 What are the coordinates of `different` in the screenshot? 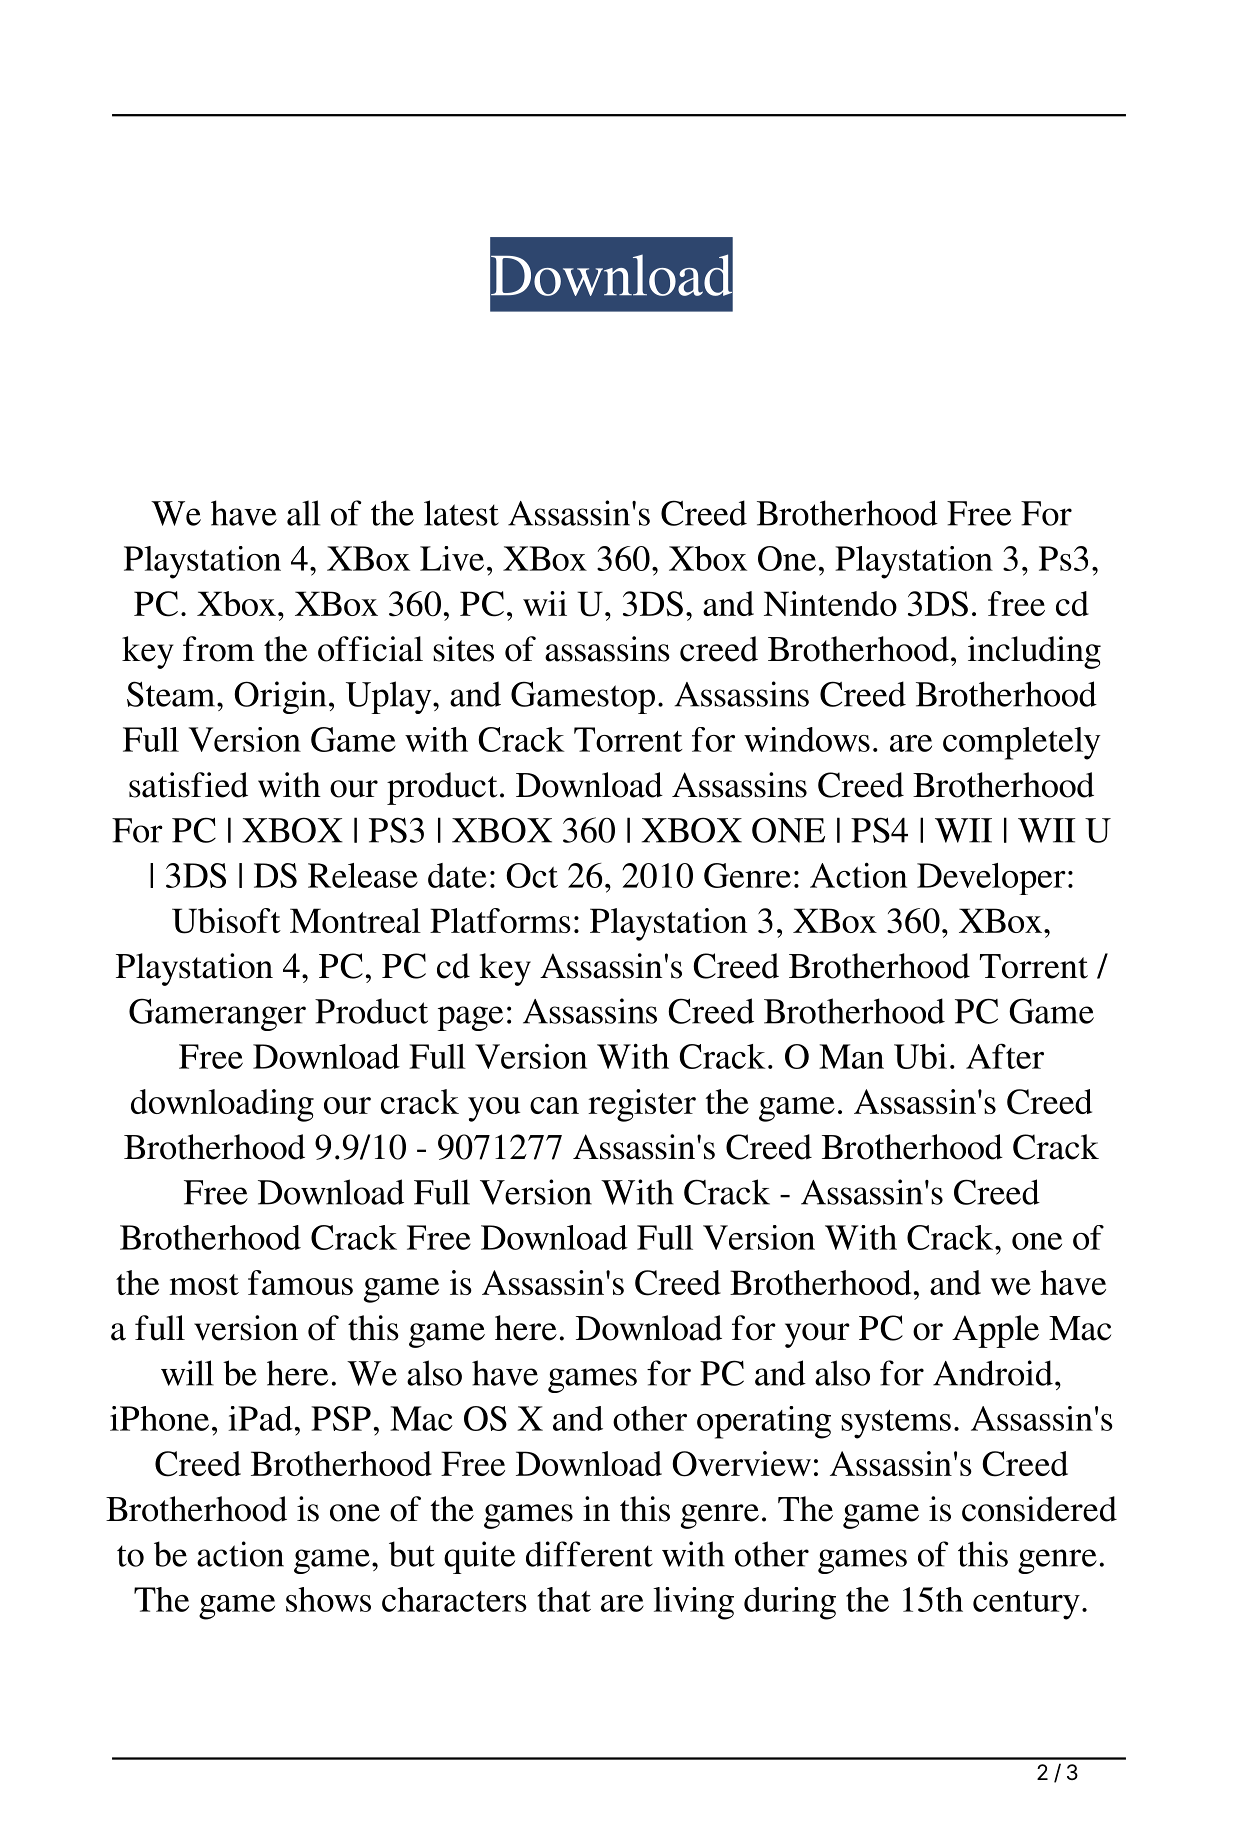 It's located at (589, 1554).
